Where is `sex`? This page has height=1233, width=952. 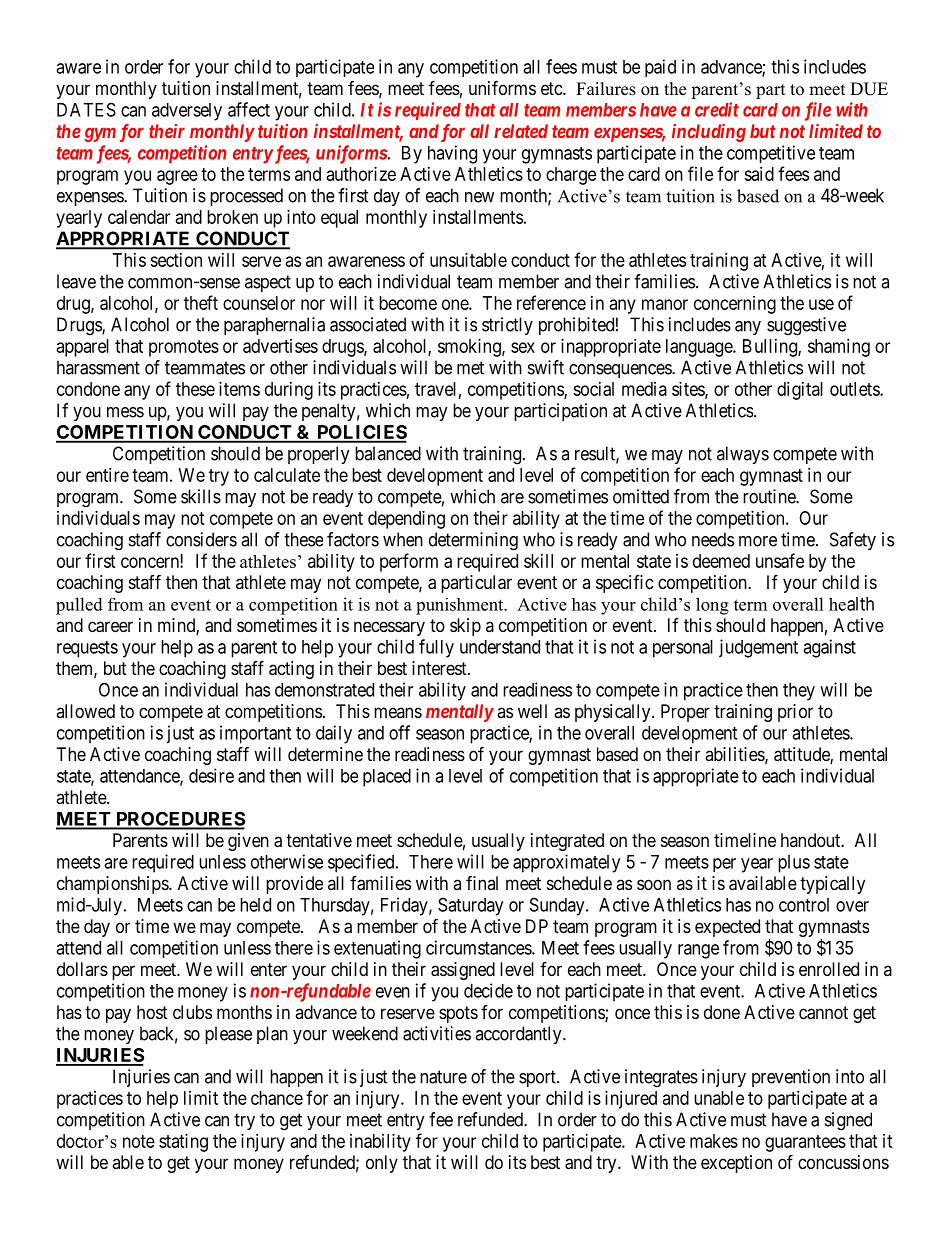 sex is located at coordinates (523, 347).
